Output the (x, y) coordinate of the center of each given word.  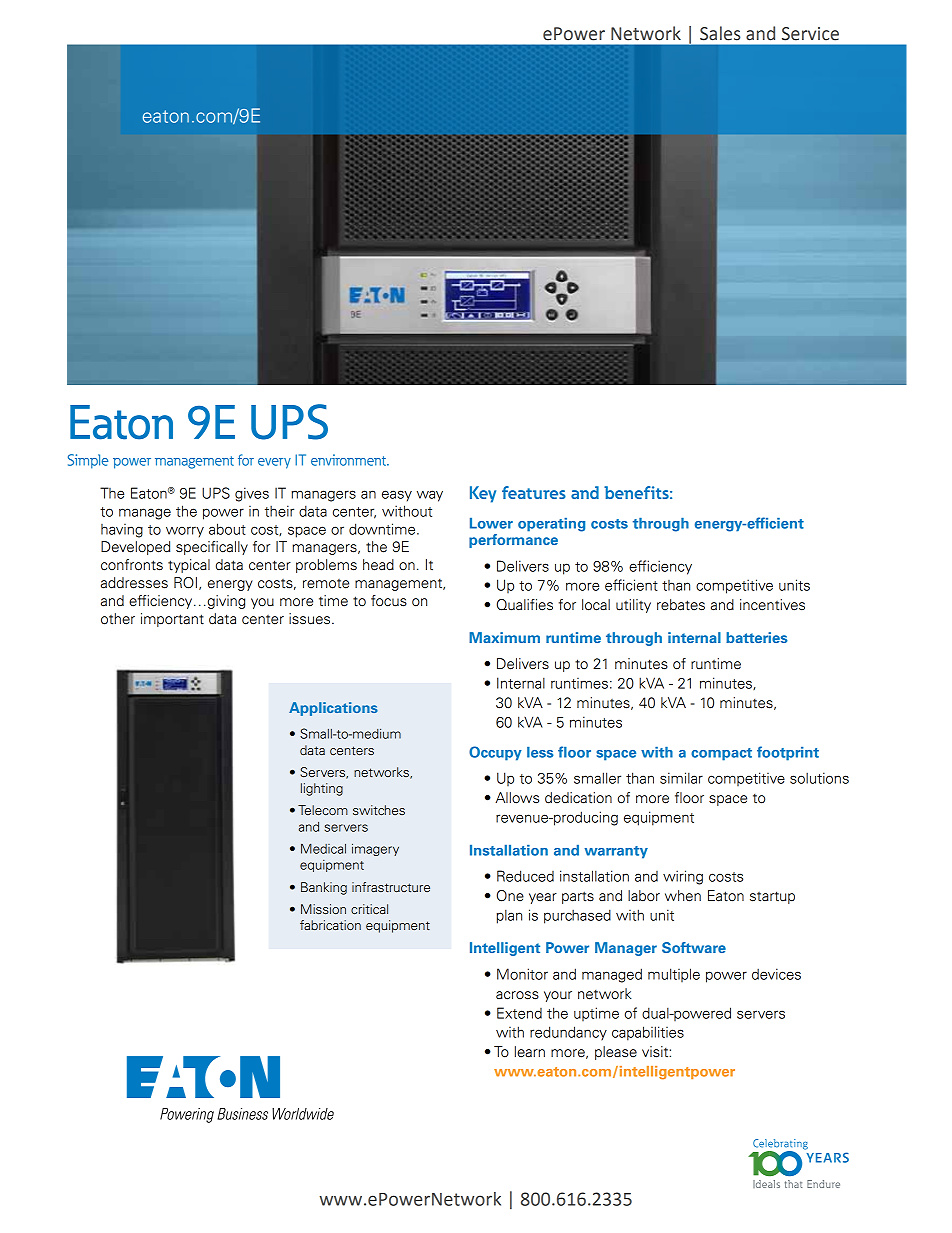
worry (185, 532)
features (534, 492)
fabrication (330, 925)
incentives (772, 605)
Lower (491, 523)
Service (810, 34)
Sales (720, 33)
